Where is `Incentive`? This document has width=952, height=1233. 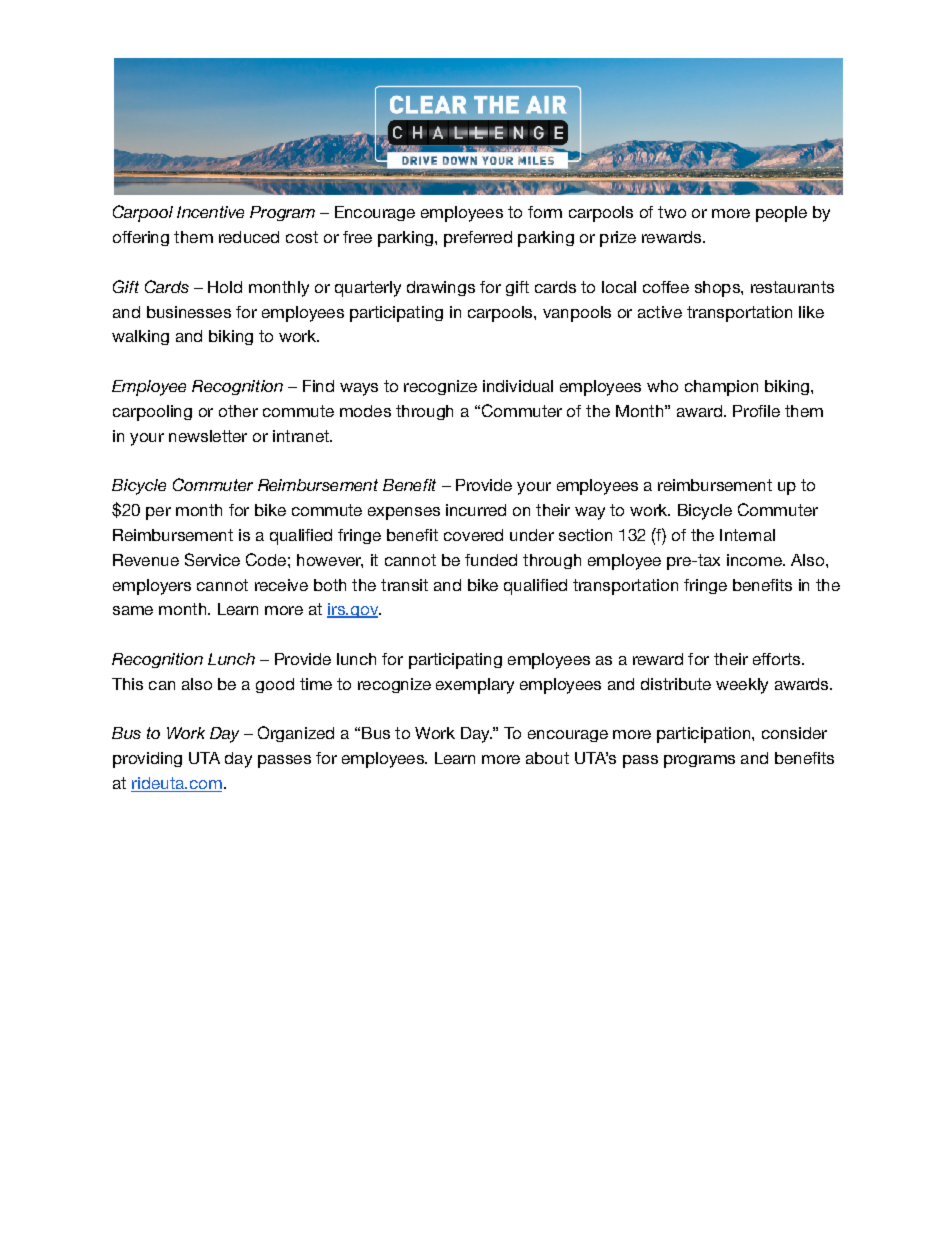 Incentive is located at coordinates (210, 212).
